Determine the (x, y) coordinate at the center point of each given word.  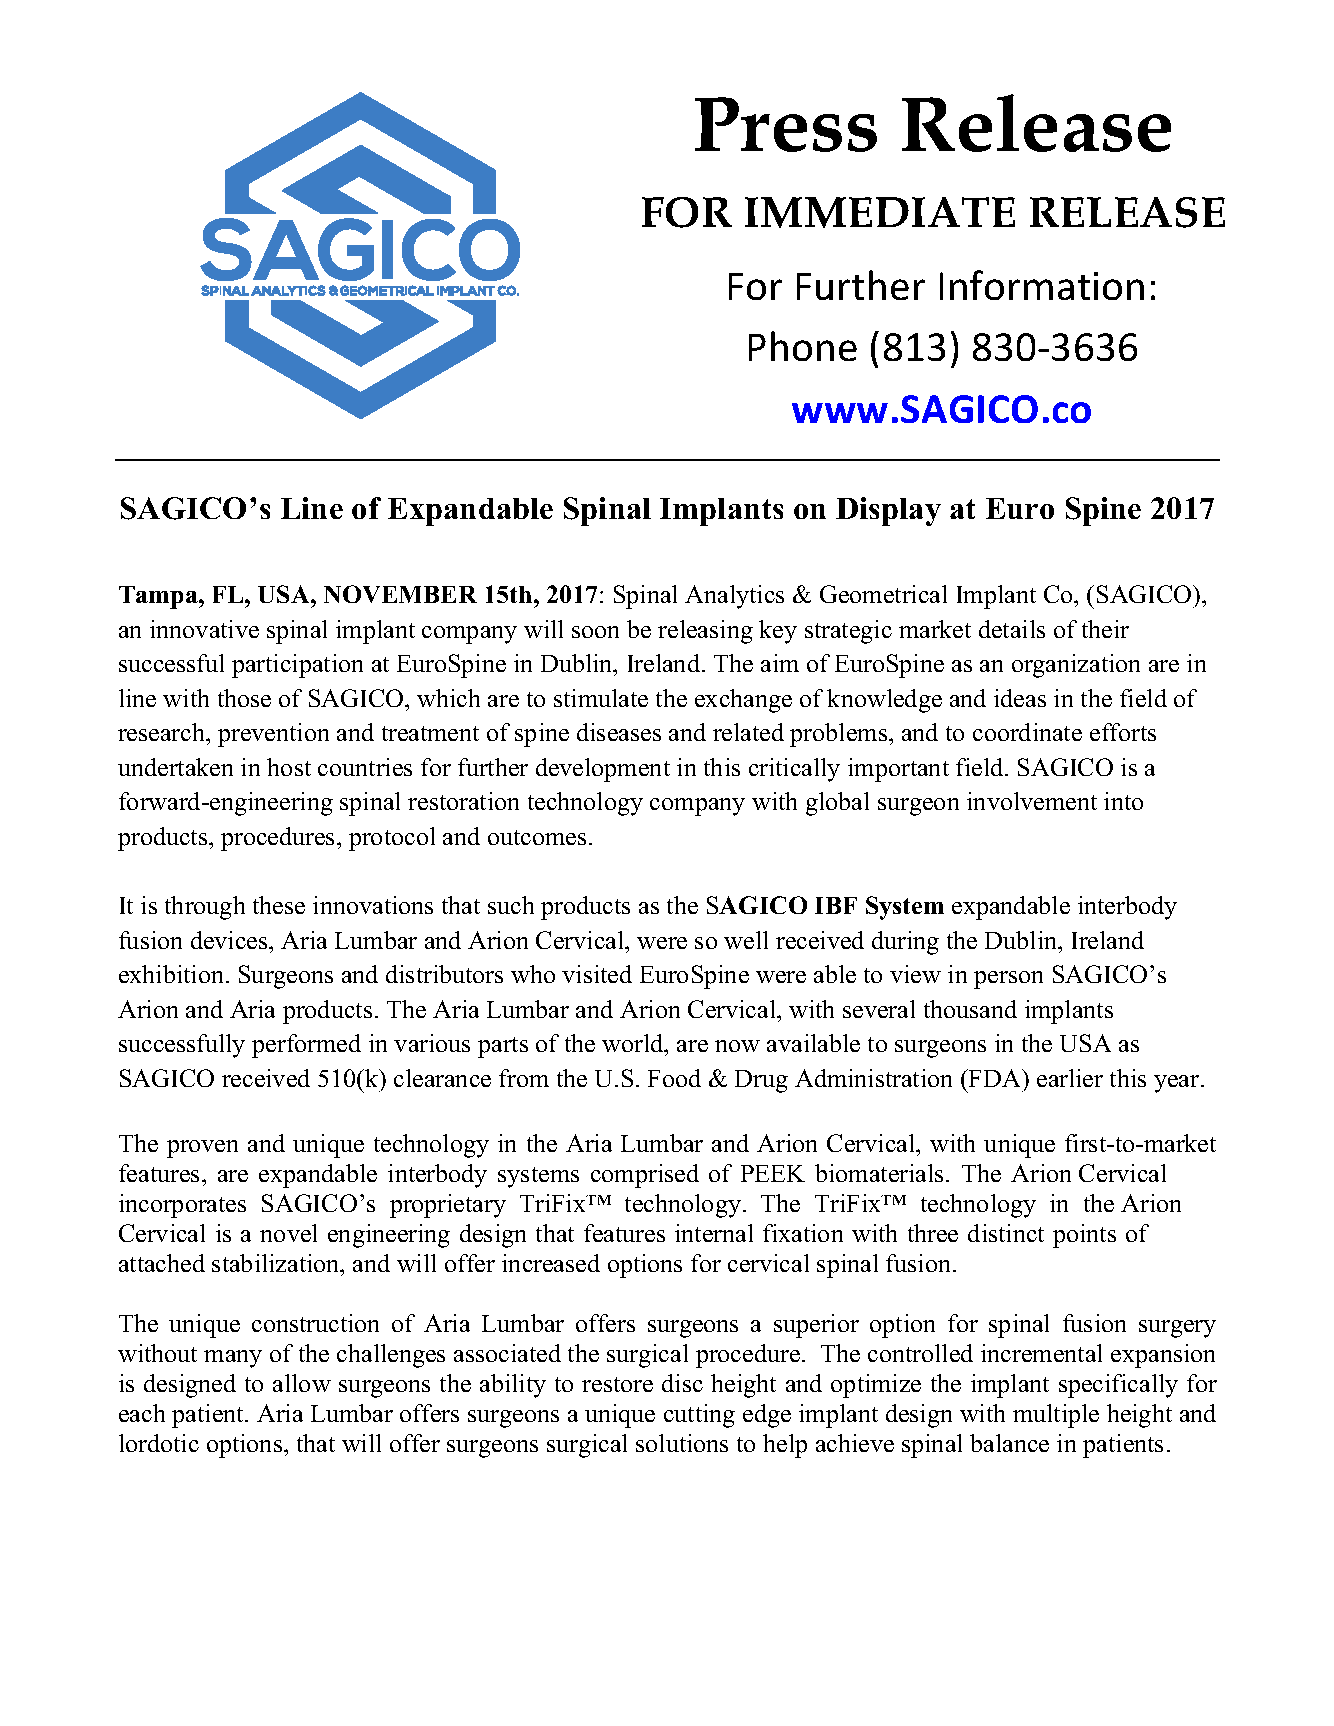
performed (306, 1046)
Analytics (734, 597)
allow (302, 1383)
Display (888, 511)
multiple (1056, 1416)
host (289, 767)
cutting (699, 1416)
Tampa (159, 597)
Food (674, 1078)
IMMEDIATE (880, 212)
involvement (1032, 801)
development (603, 770)
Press (786, 124)
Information (1042, 285)
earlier (1070, 1078)
